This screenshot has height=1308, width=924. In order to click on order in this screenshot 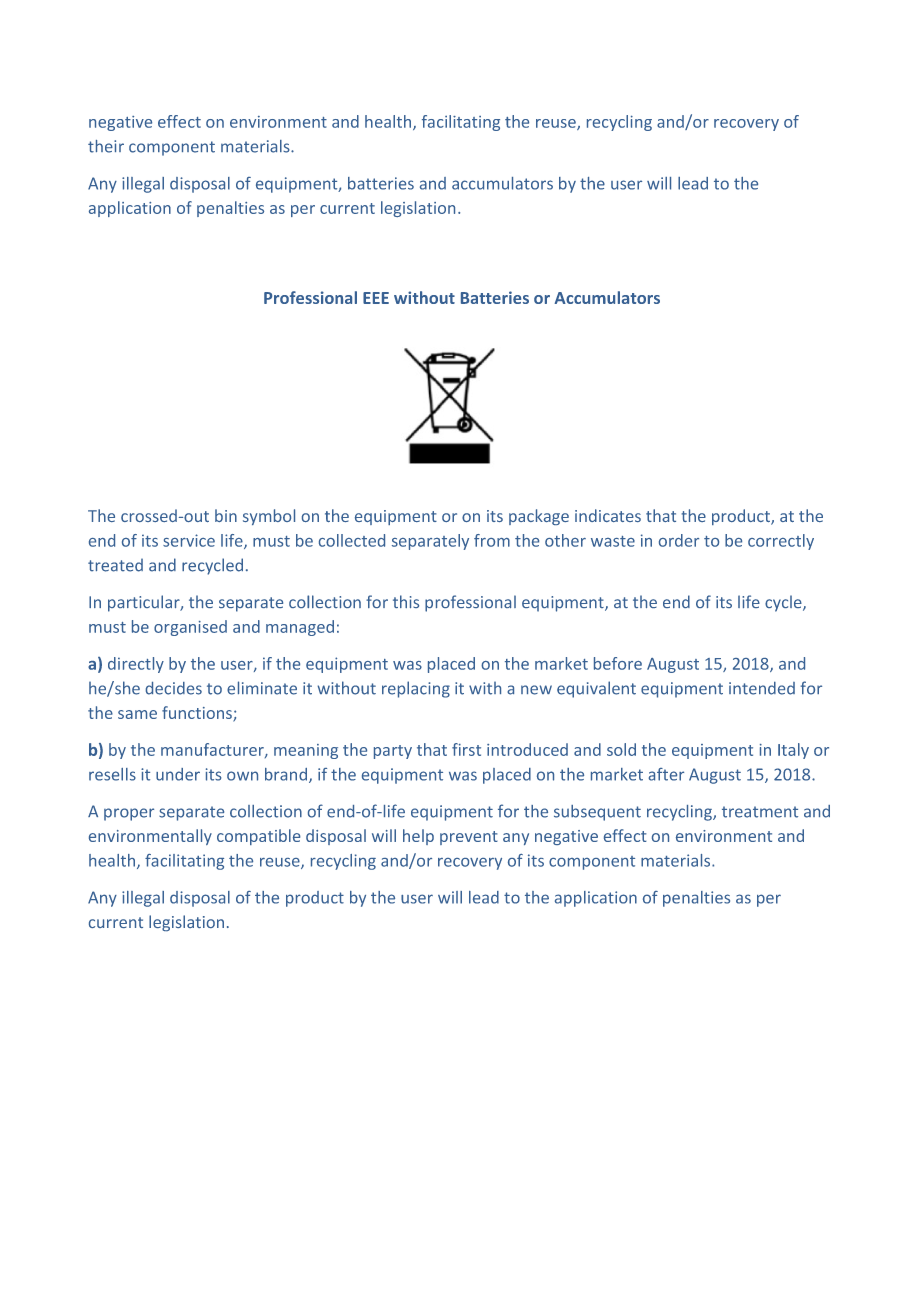, I will do `click(679, 540)`.
